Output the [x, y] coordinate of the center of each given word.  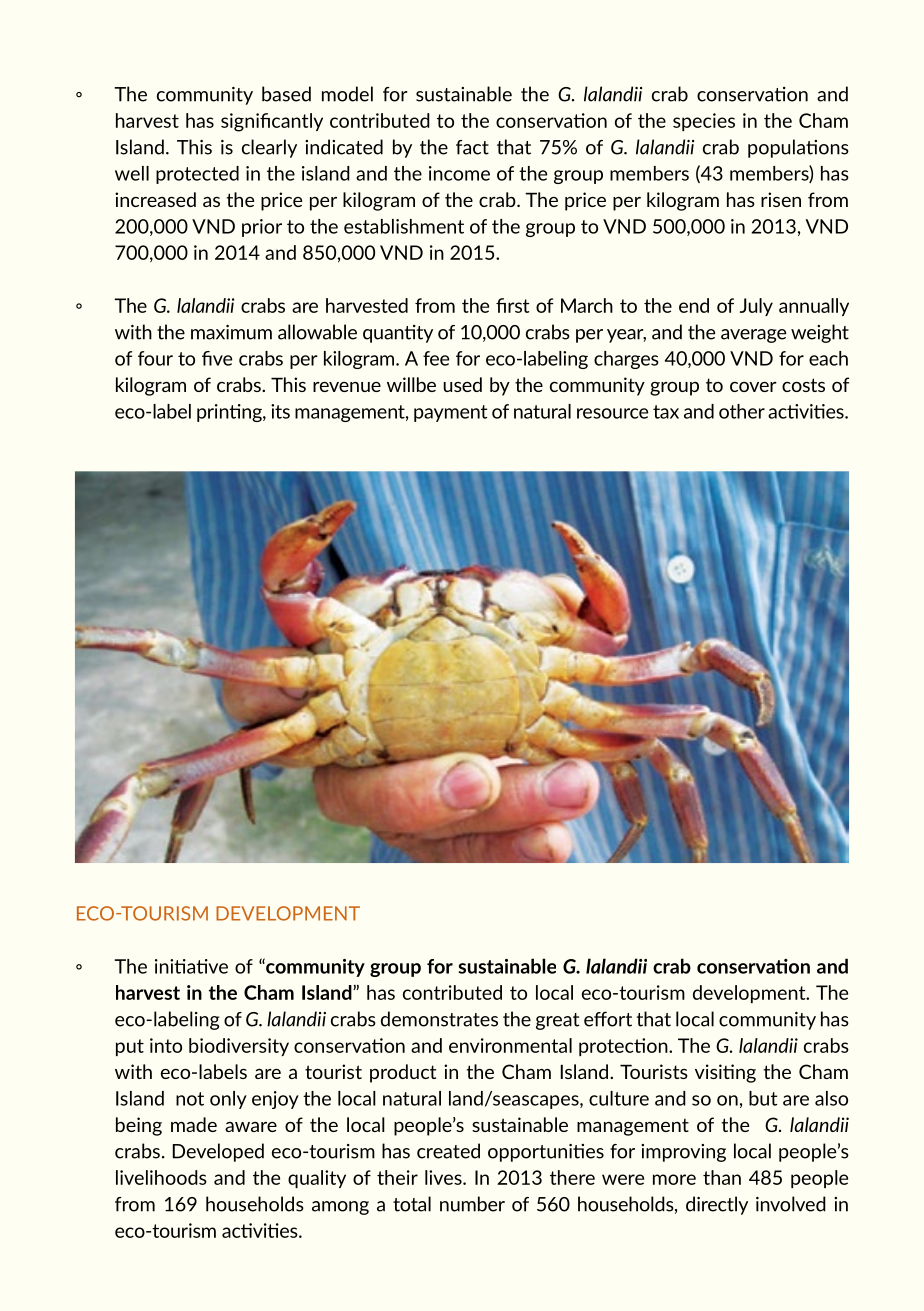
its [280, 411]
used [462, 384]
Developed [218, 1152]
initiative [191, 966]
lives [444, 1177]
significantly [272, 122]
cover [753, 387]
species [704, 122]
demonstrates [439, 1019]
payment [450, 413]
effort [608, 1019]
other [742, 411]
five [217, 358]
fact [472, 147]
